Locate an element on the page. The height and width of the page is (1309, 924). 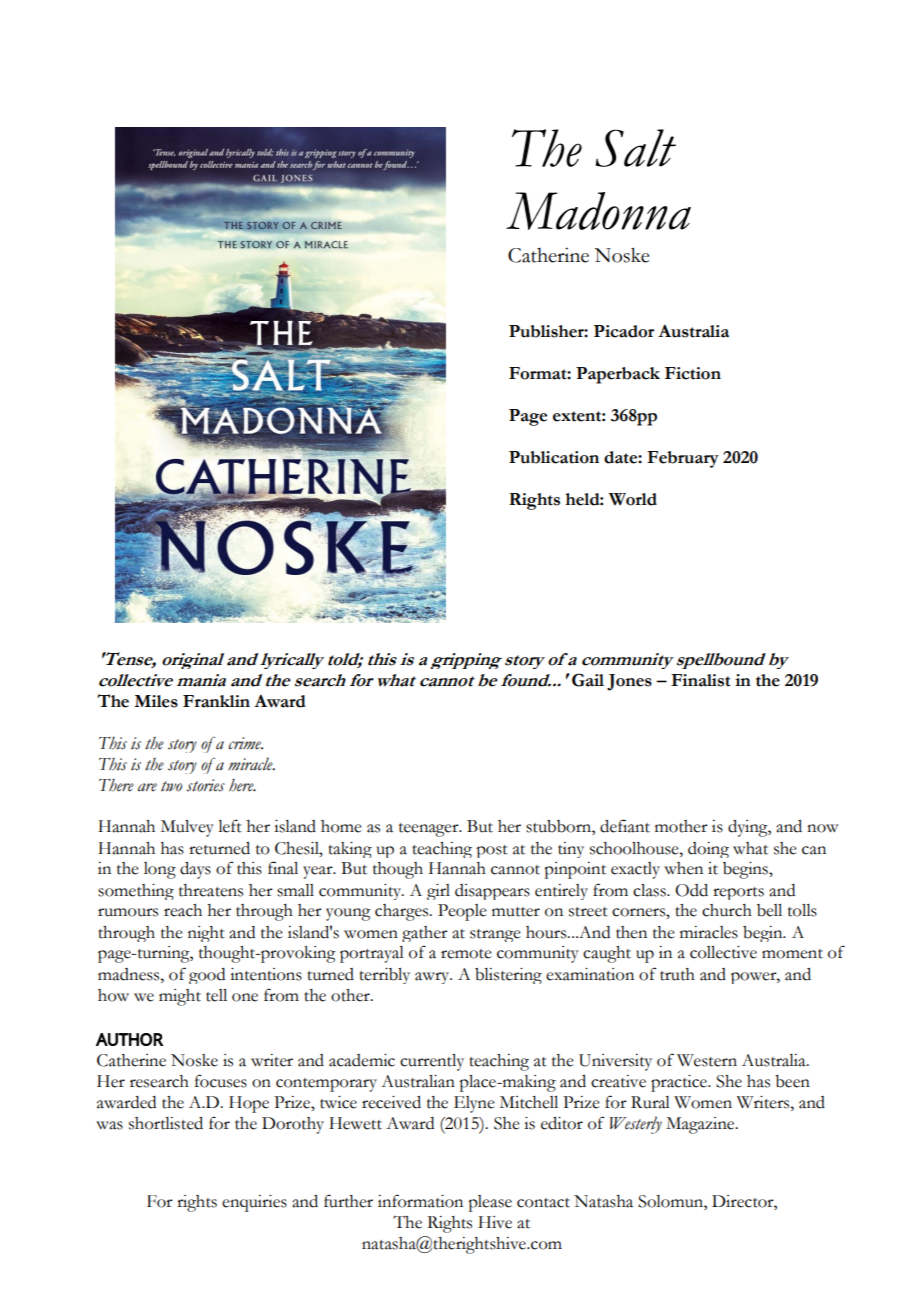
Paperback is located at coordinates (618, 375).
